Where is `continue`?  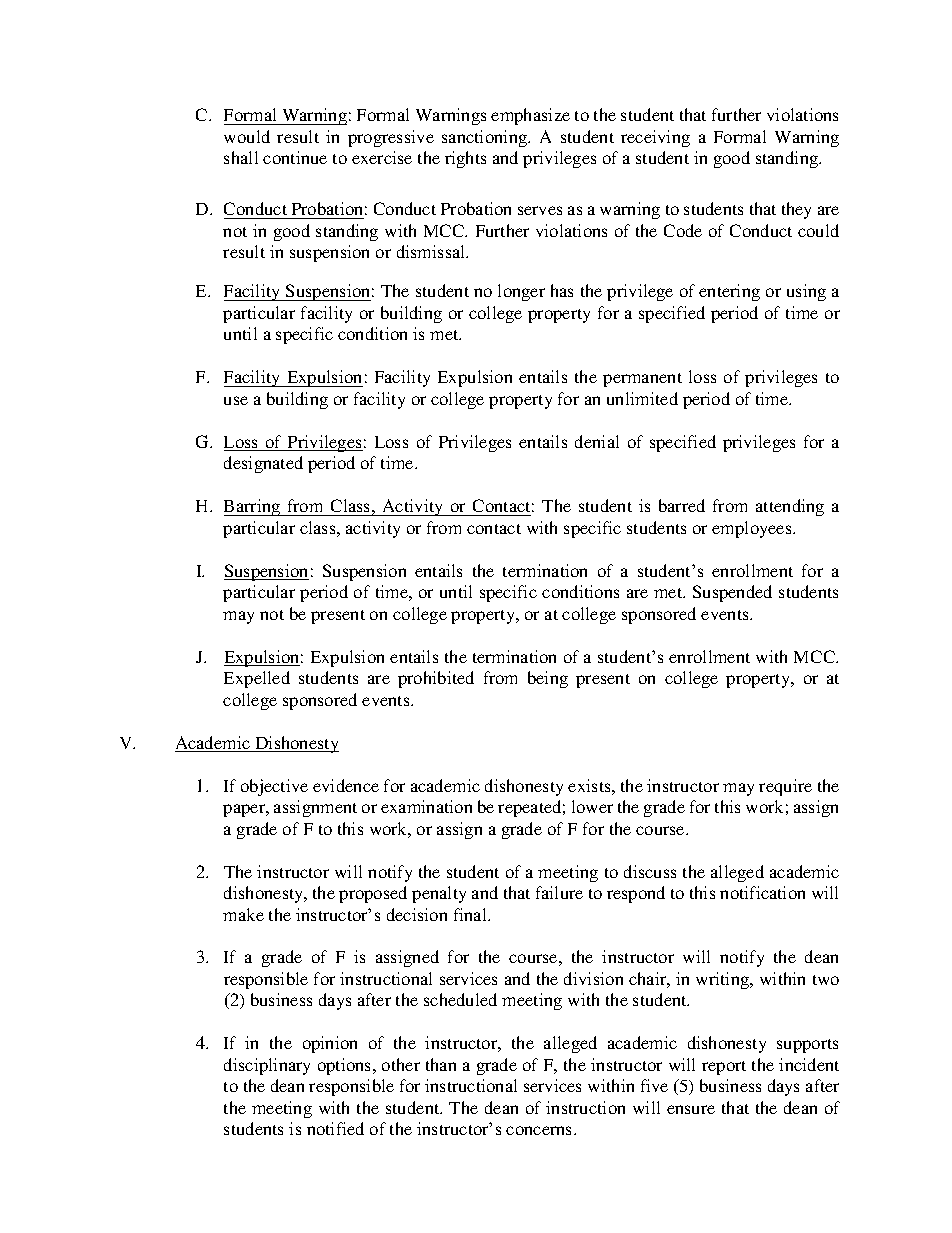 continue is located at coordinates (295, 157).
